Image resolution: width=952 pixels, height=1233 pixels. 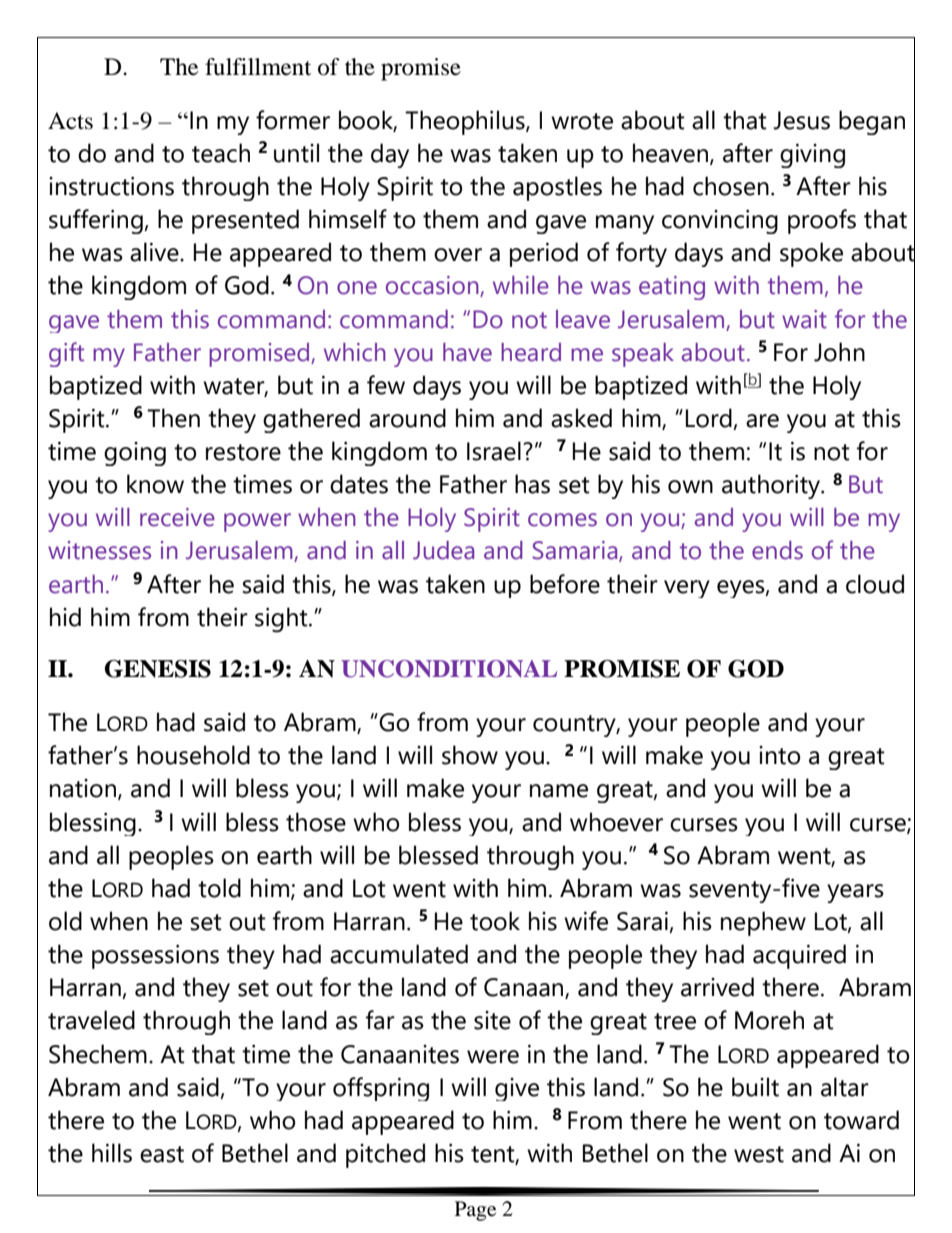 What do you see at coordinates (449, 669) in the page?
I see `UNCONDITIONAL` at bounding box center [449, 669].
